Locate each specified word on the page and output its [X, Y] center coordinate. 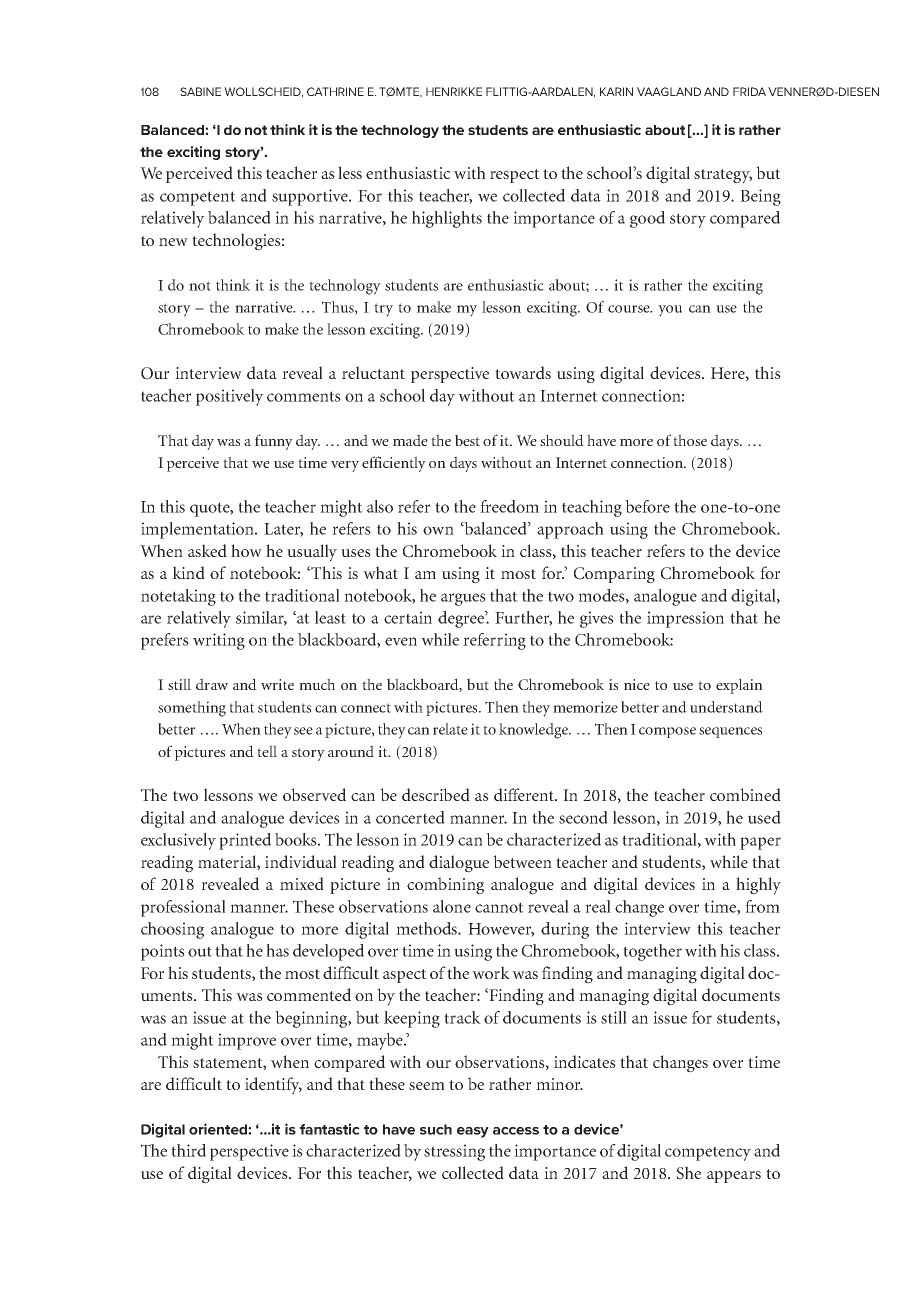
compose [667, 732]
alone [452, 906]
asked [207, 550]
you [670, 311]
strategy [723, 176]
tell [267, 751]
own [438, 530]
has [277, 950]
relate [450, 729]
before [647, 506]
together [652, 952]
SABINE [200, 91]
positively [230, 397]
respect [515, 176]
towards [523, 372]
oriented [219, 1129]
